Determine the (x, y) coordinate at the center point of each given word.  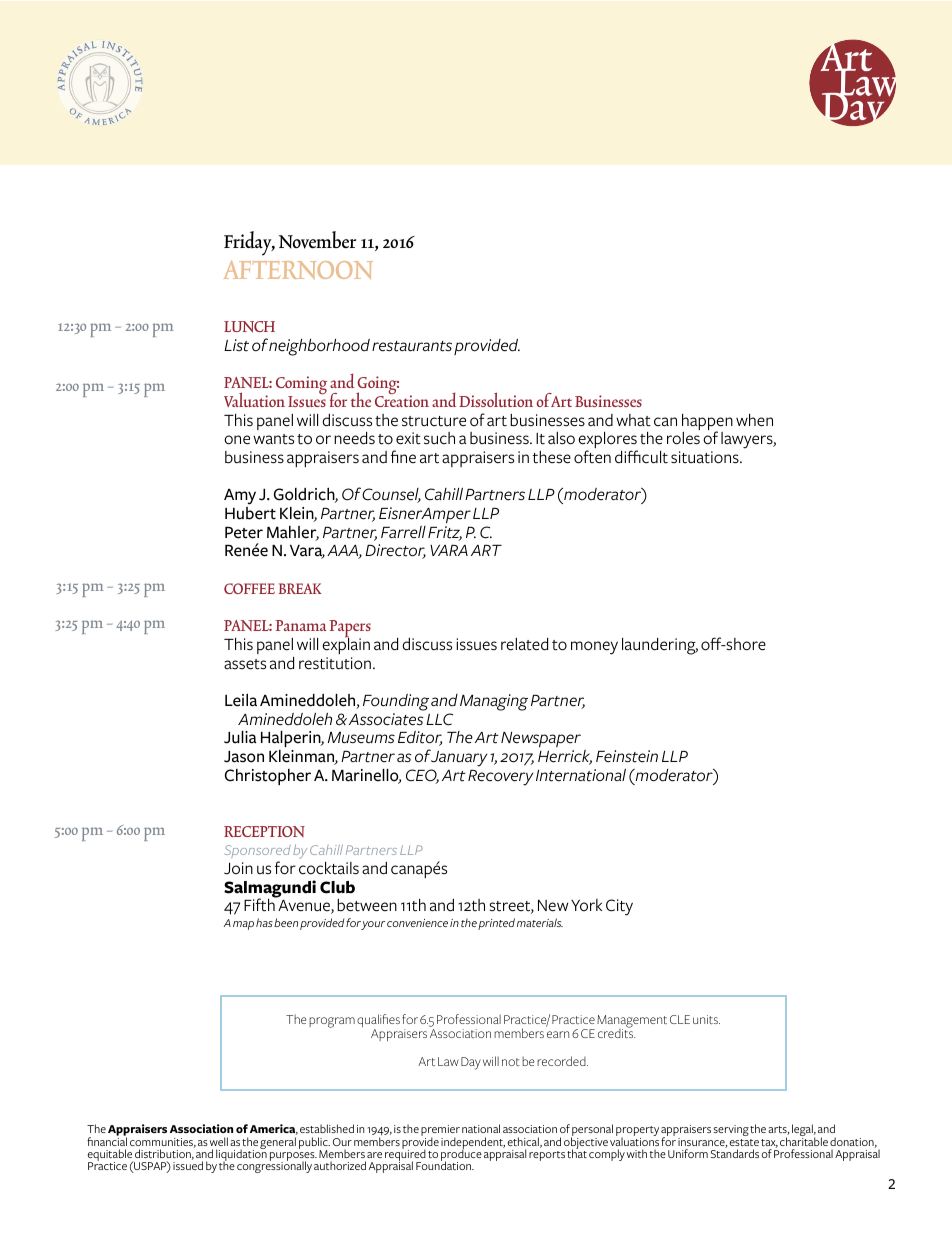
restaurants (412, 346)
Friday (249, 243)
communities (163, 1143)
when (754, 420)
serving (731, 1130)
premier (440, 1132)
